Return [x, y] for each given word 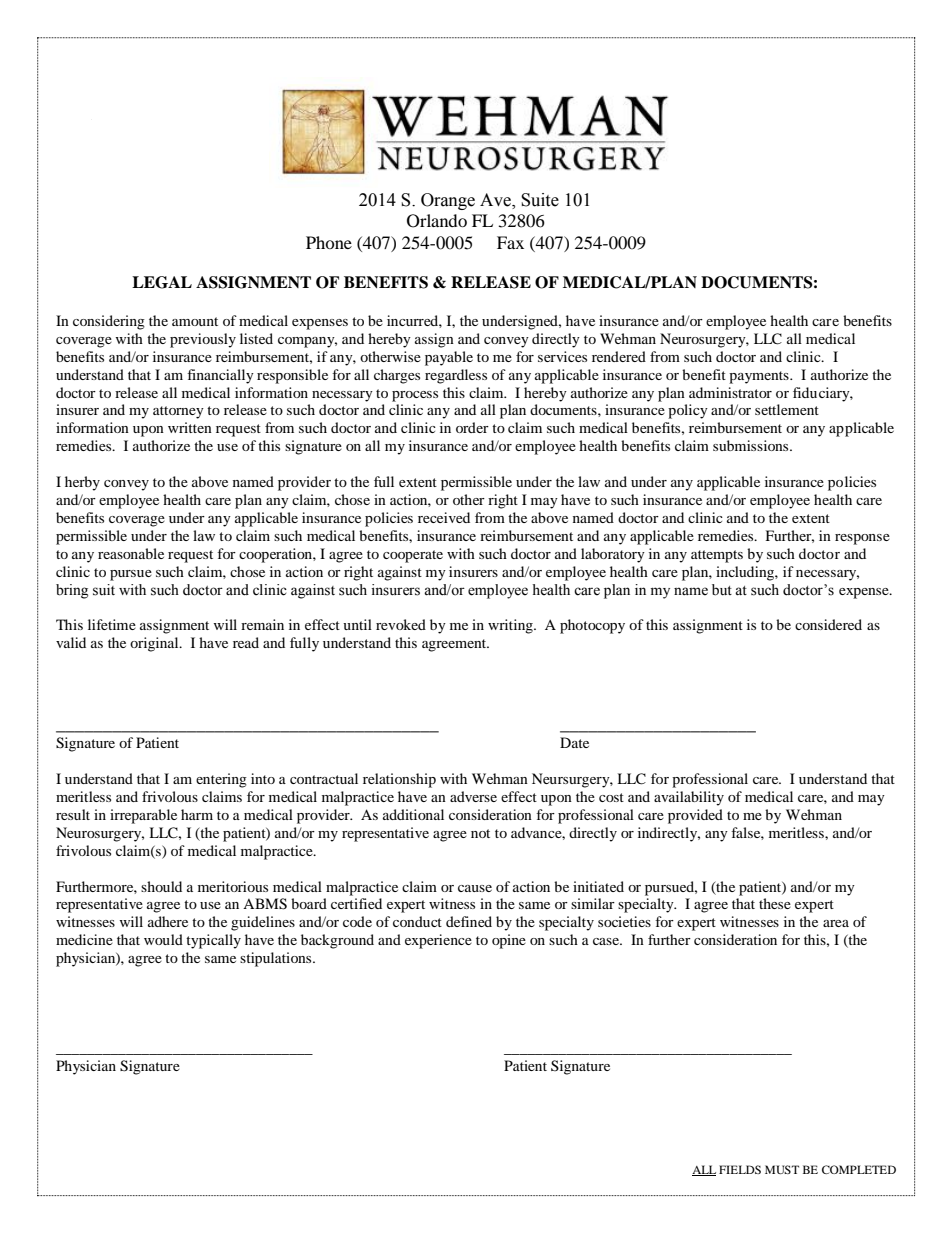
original [155, 644]
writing [511, 626]
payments [760, 377]
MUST [782, 1169]
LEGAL [162, 282]
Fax [510, 242]
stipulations [277, 959]
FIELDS [740, 1169]
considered [828, 624]
